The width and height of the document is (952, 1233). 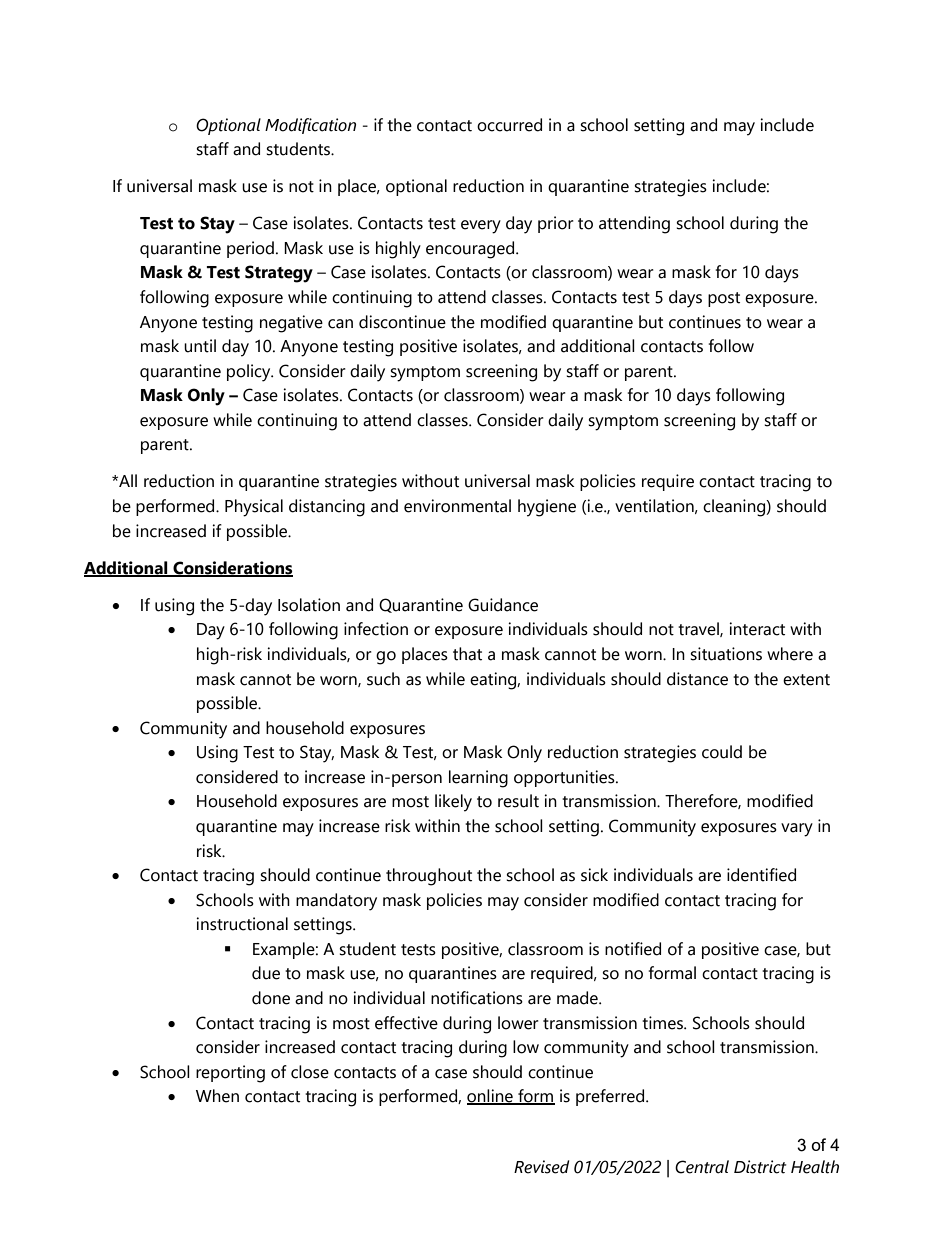 What do you see at coordinates (509, 125) in the document?
I see `occurred` at bounding box center [509, 125].
